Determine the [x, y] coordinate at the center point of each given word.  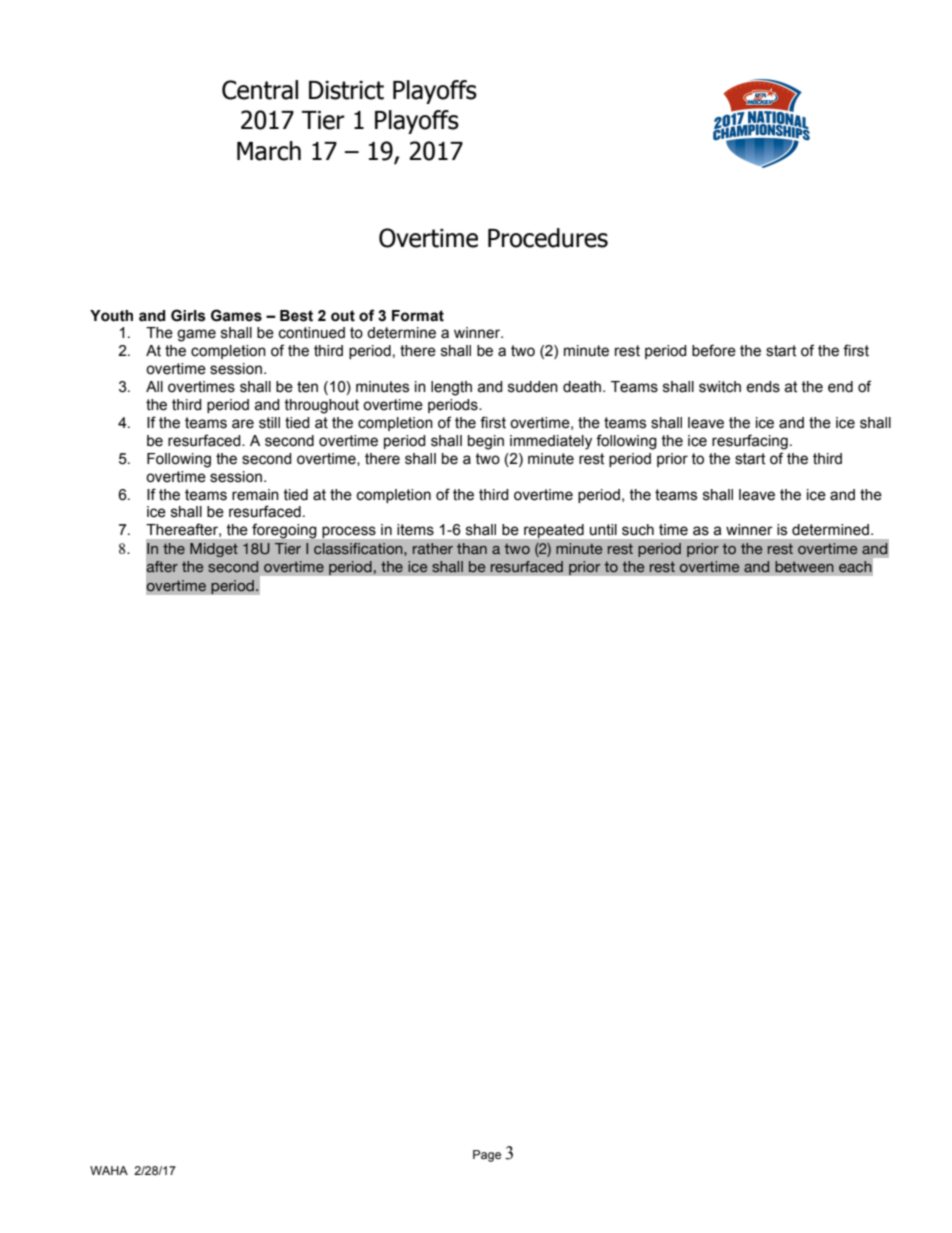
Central [260, 90]
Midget [214, 550]
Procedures [548, 238]
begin [486, 442]
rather [433, 548]
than [472, 548]
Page [487, 1156]
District [346, 90]
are [243, 424]
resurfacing [750, 442]
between [804, 566]
